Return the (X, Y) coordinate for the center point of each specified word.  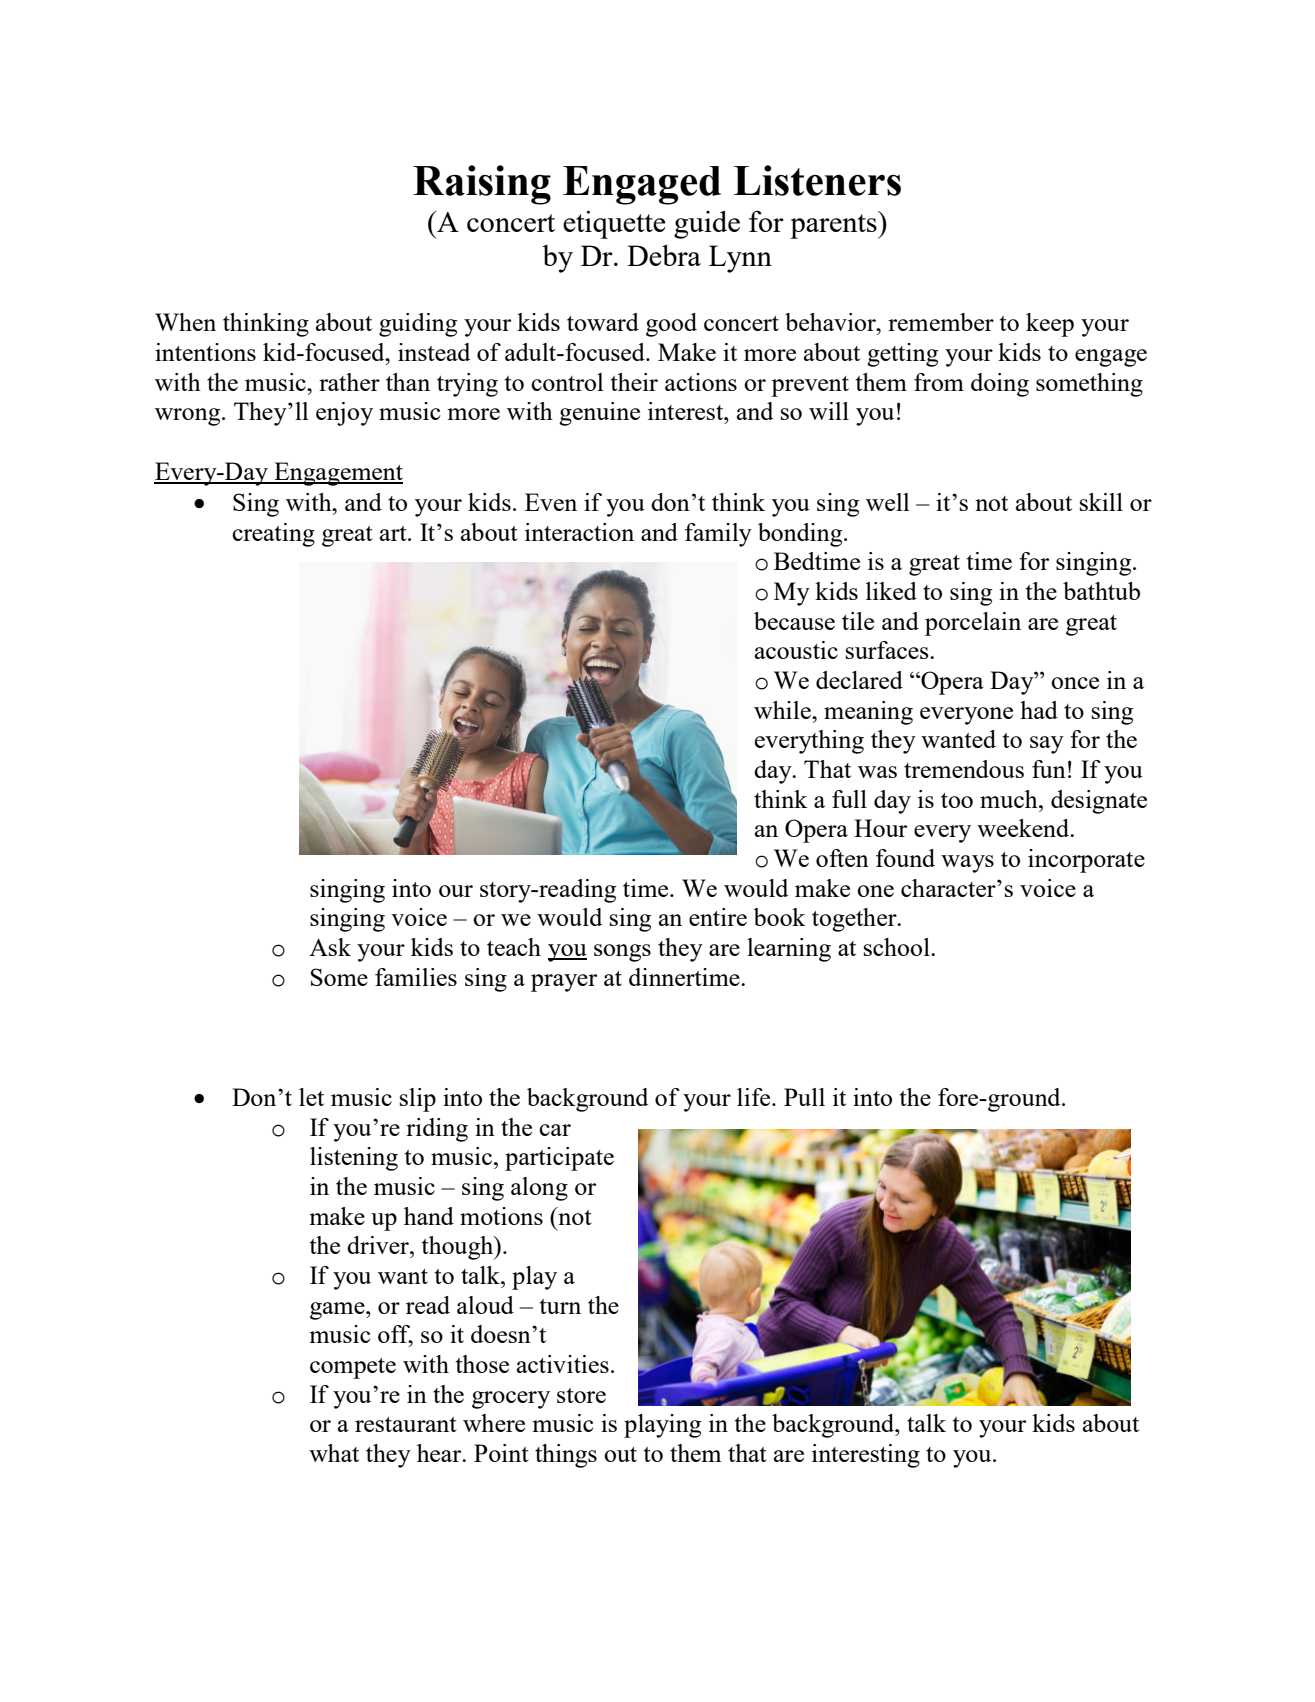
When (185, 322)
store (581, 1395)
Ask (330, 947)
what (334, 1453)
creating (273, 535)
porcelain (973, 624)
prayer (564, 983)
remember (941, 322)
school (898, 947)
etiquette (614, 225)
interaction (579, 532)
